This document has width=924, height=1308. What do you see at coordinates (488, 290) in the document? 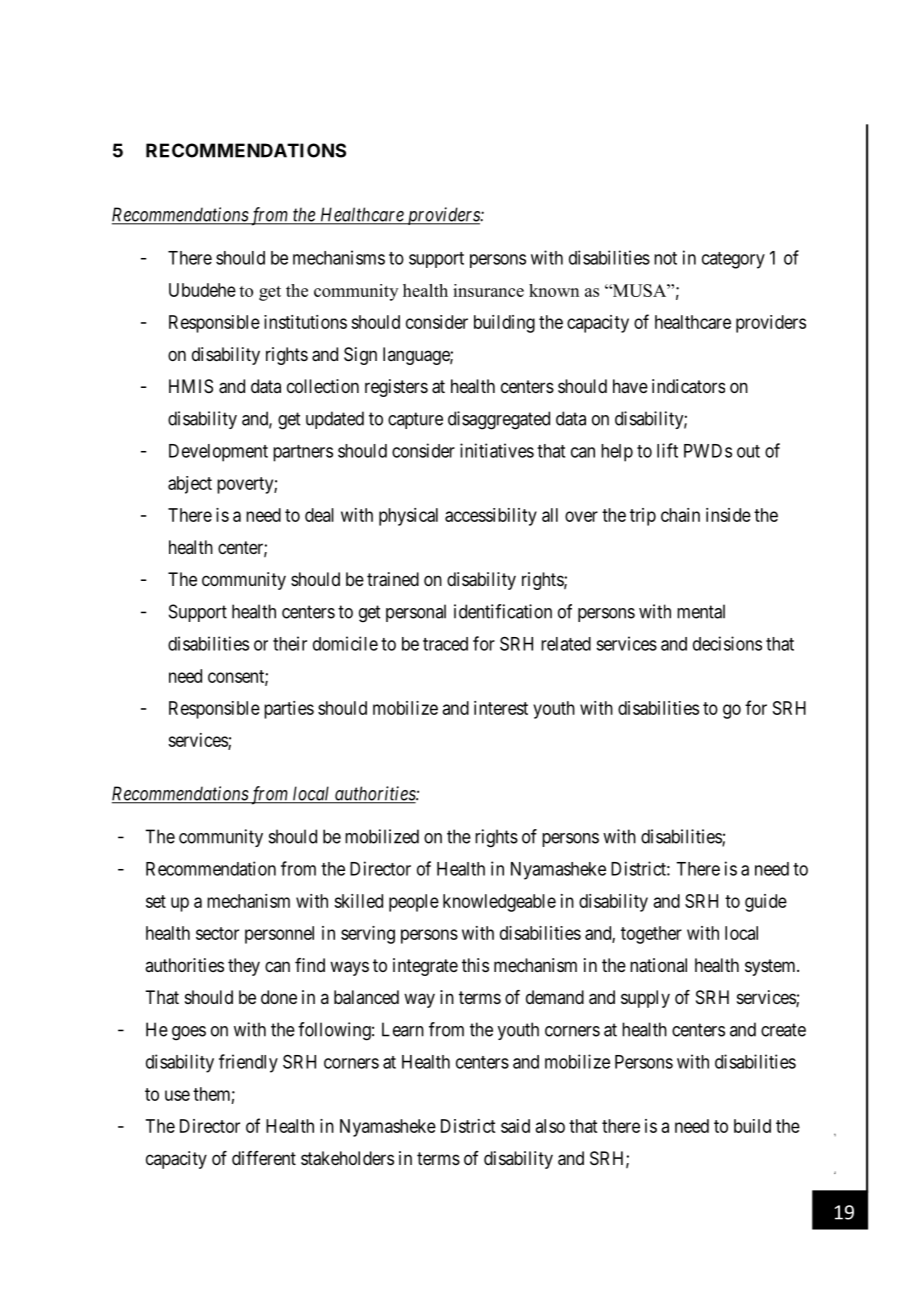
I see `insurance` at bounding box center [488, 290].
